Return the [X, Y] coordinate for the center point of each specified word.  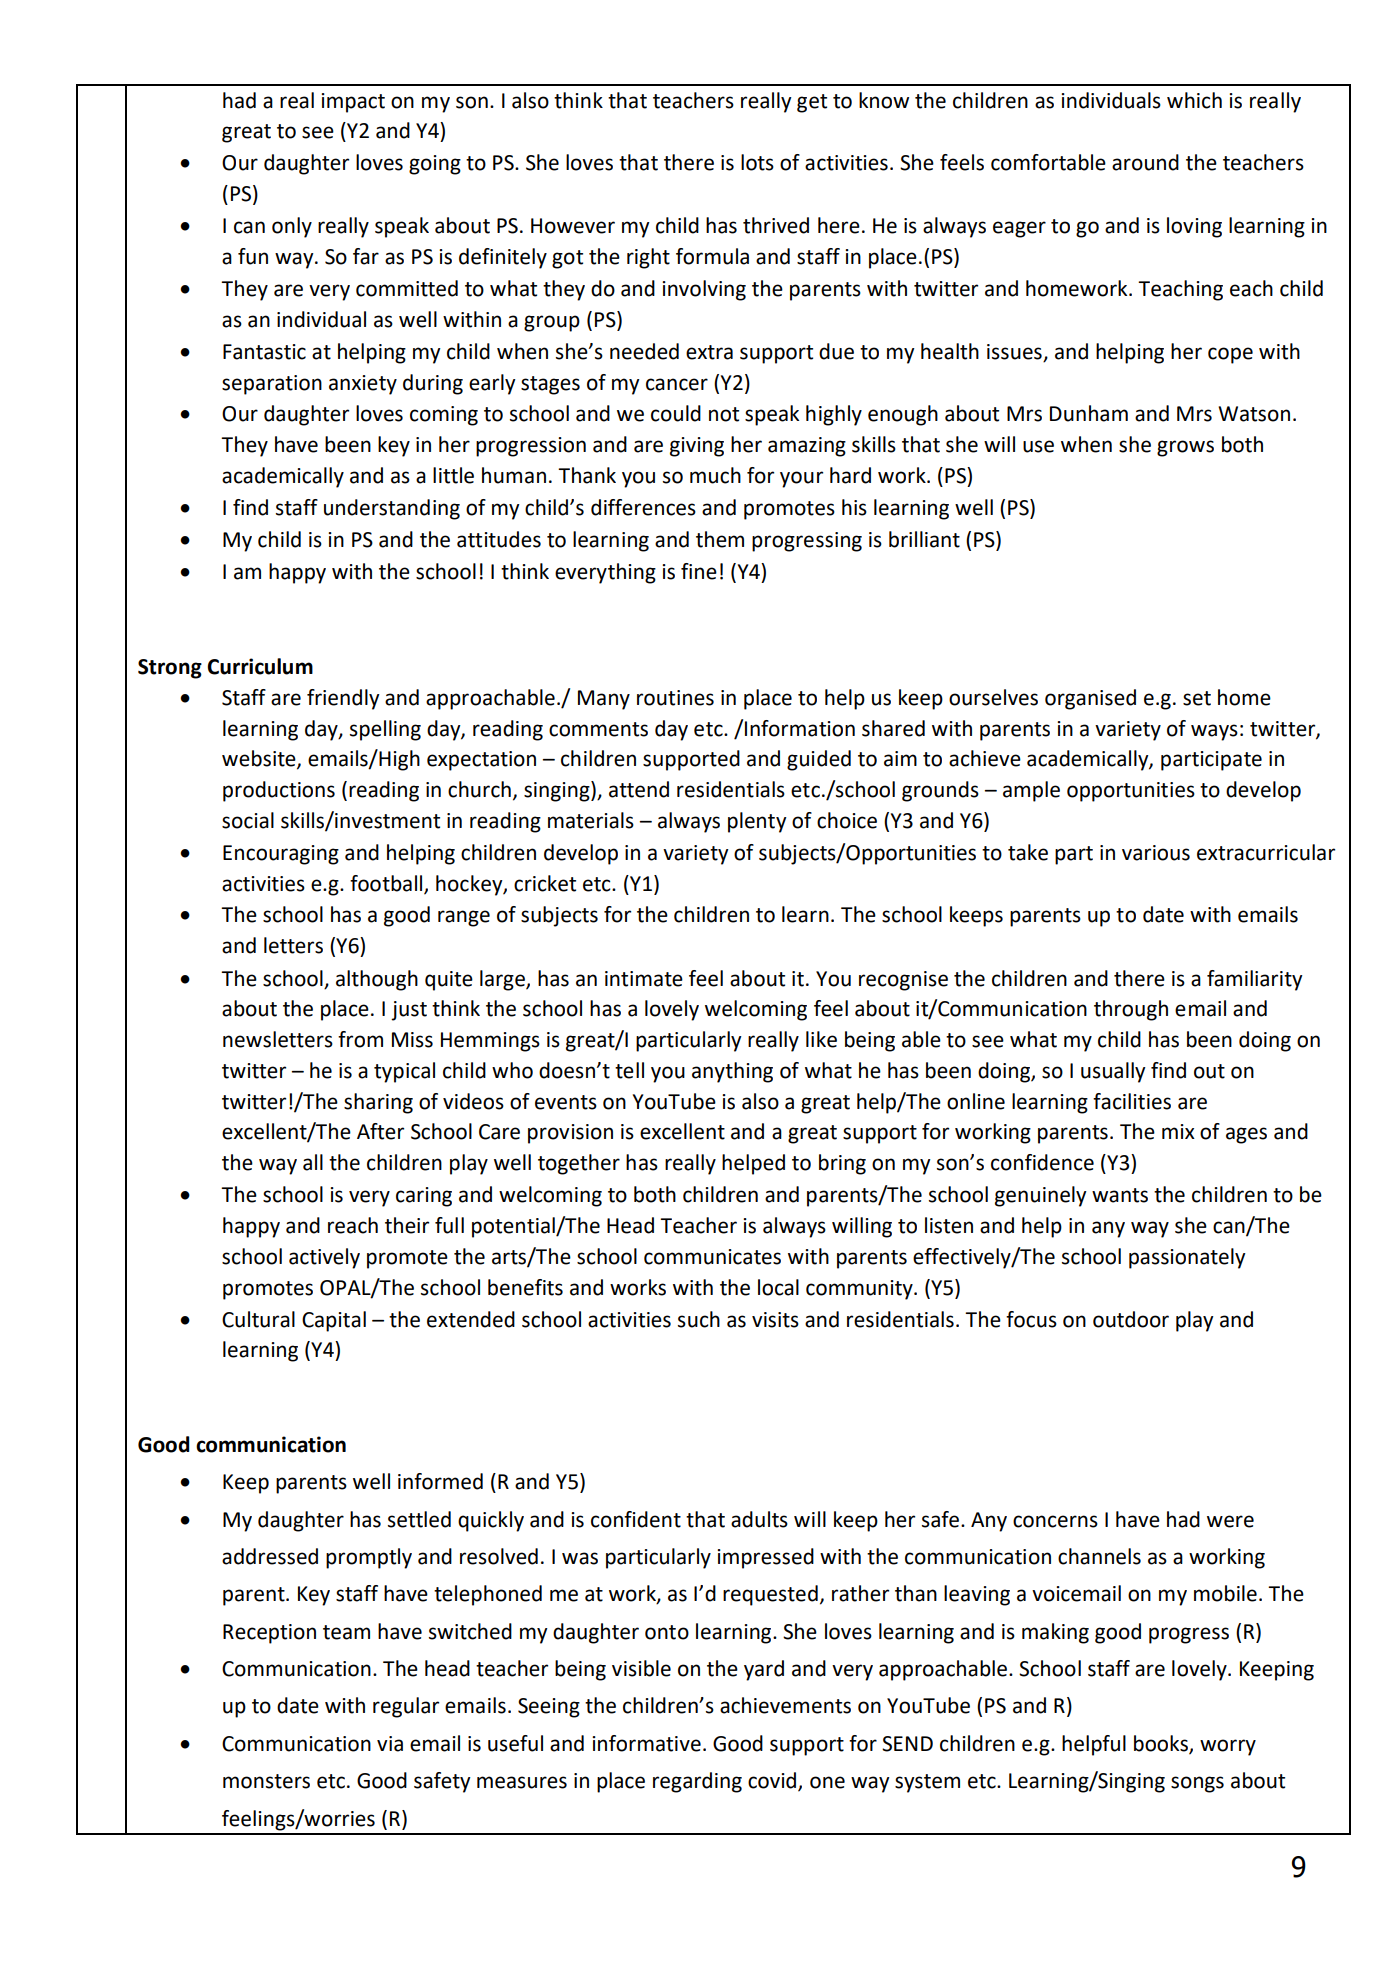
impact [353, 103]
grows [1185, 448]
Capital [334, 1321]
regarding [697, 1782]
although [377, 980]
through [1131, 1010]
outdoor [1131, 1319]
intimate [644, 979]
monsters [266, 1781]
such [699, 1319]
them [720, 539]
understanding [392, 509]
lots [757, 162]
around [1145, 162]
